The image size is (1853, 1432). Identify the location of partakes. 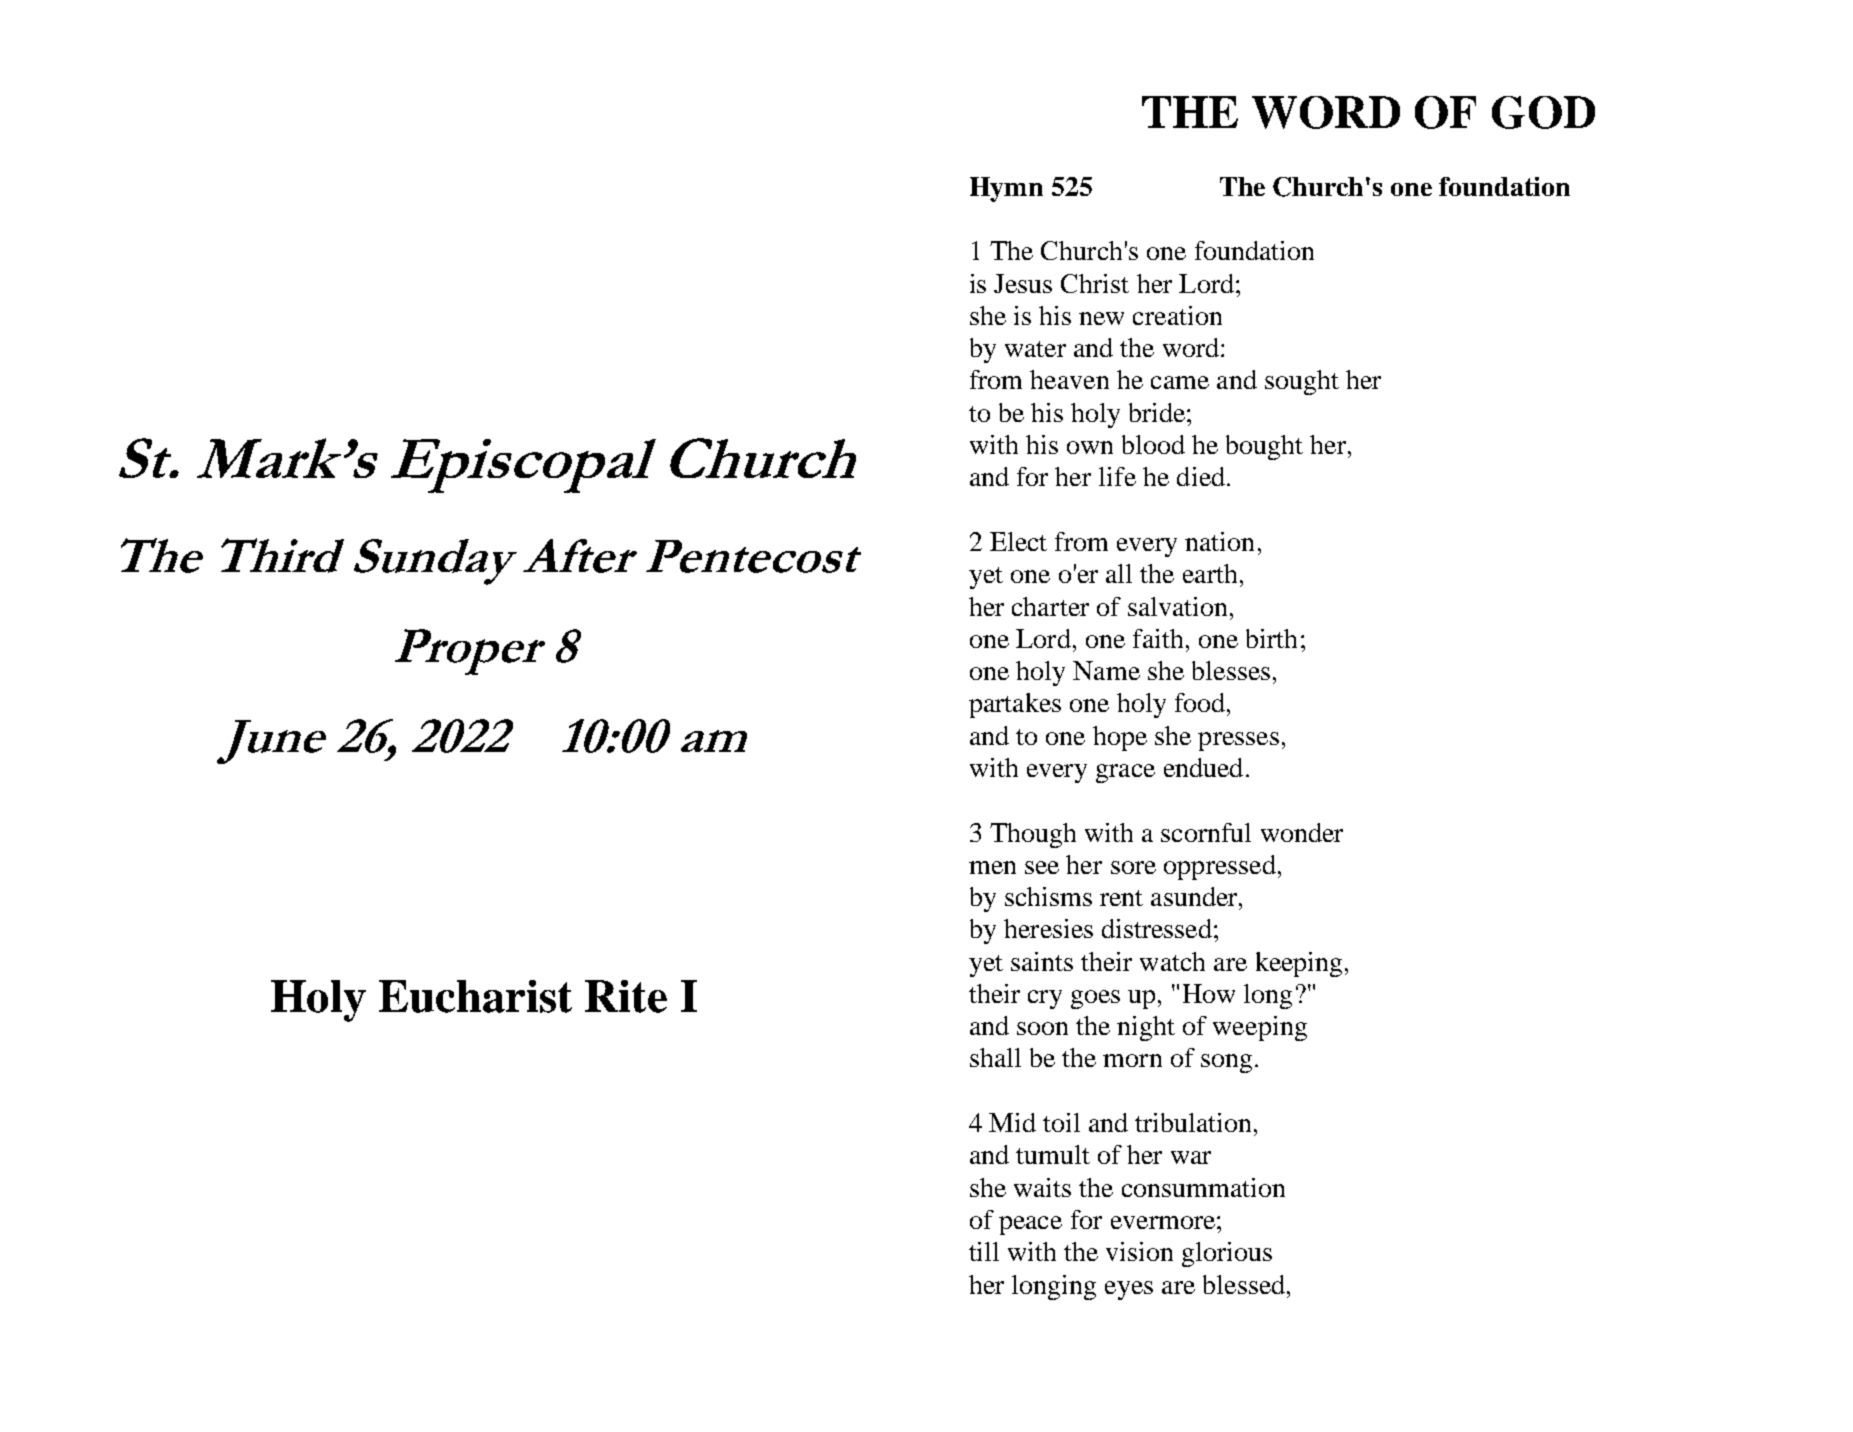
(1015, 705).
